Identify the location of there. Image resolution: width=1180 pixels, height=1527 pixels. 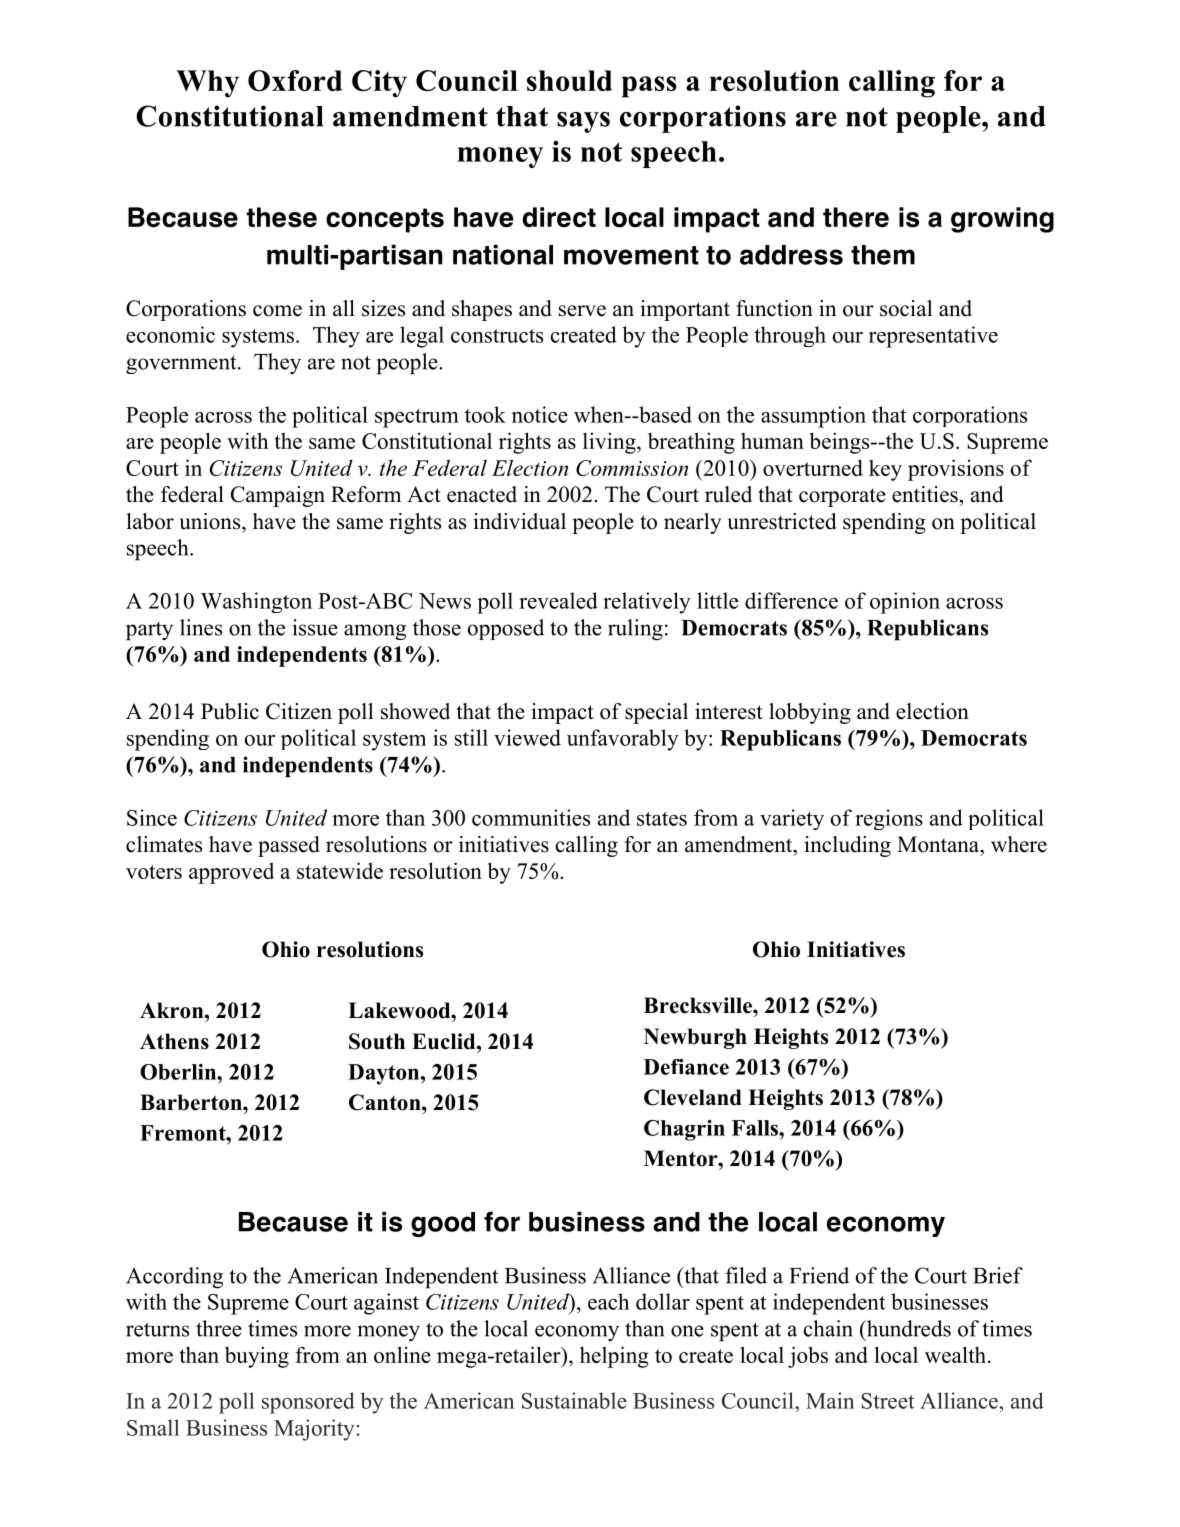
(856, 217).
